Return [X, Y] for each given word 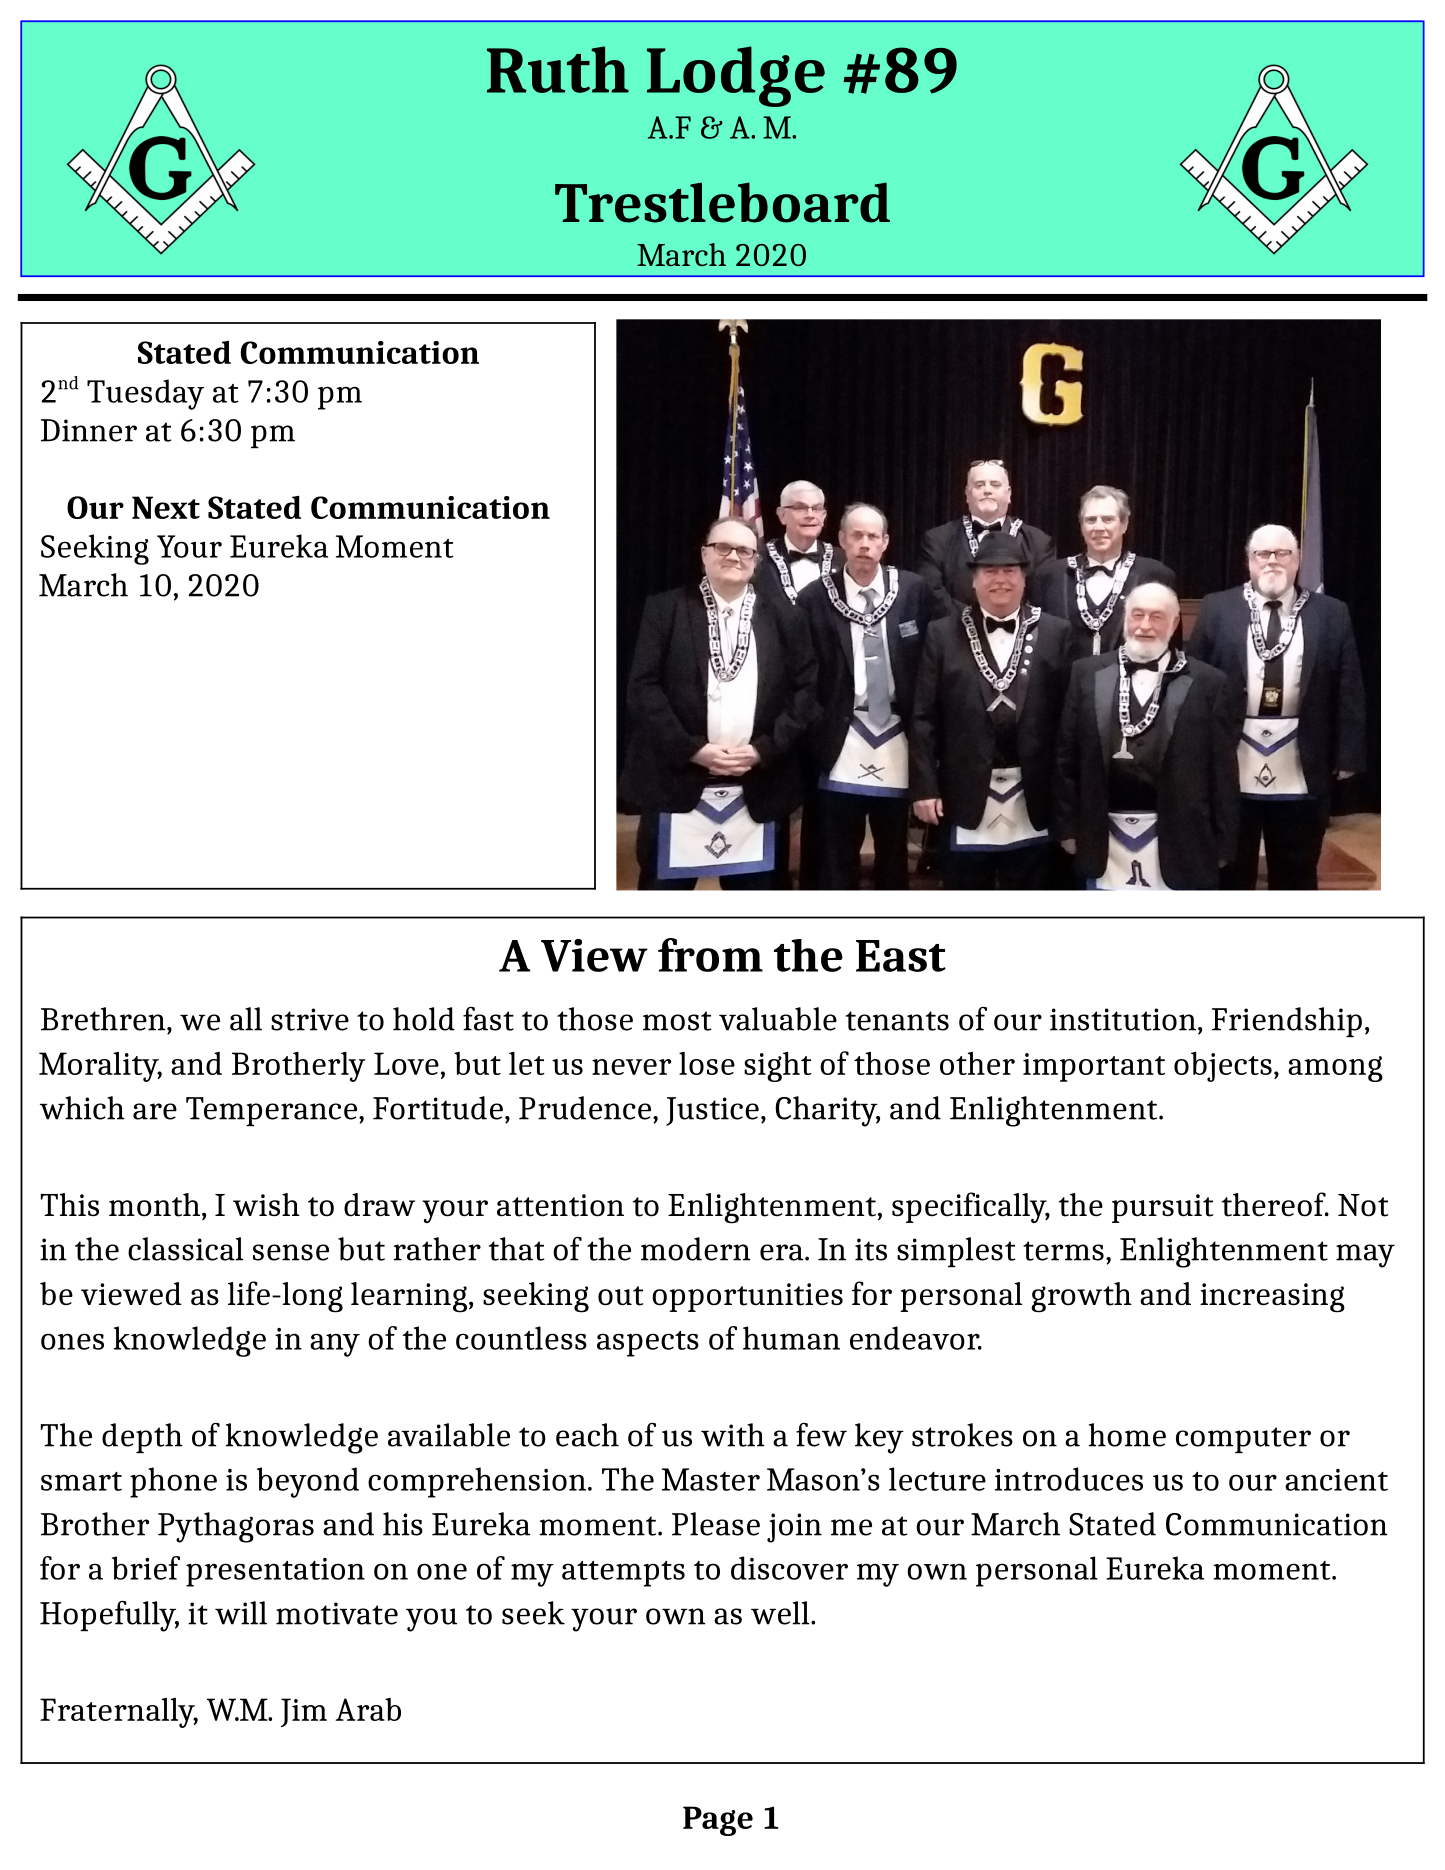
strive [310, 1019]
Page [718, 1821]
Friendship [1287, 1022]
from [710, 955]
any [335, 1345]
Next [166, 507]
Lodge [736, 76]
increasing [1272, 1298]
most [677, 1021]
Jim [304, 1712]
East [901, 956]
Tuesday [145, 394]
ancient [1336, 1480]
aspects [648, 1344]
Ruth [558, 69]
